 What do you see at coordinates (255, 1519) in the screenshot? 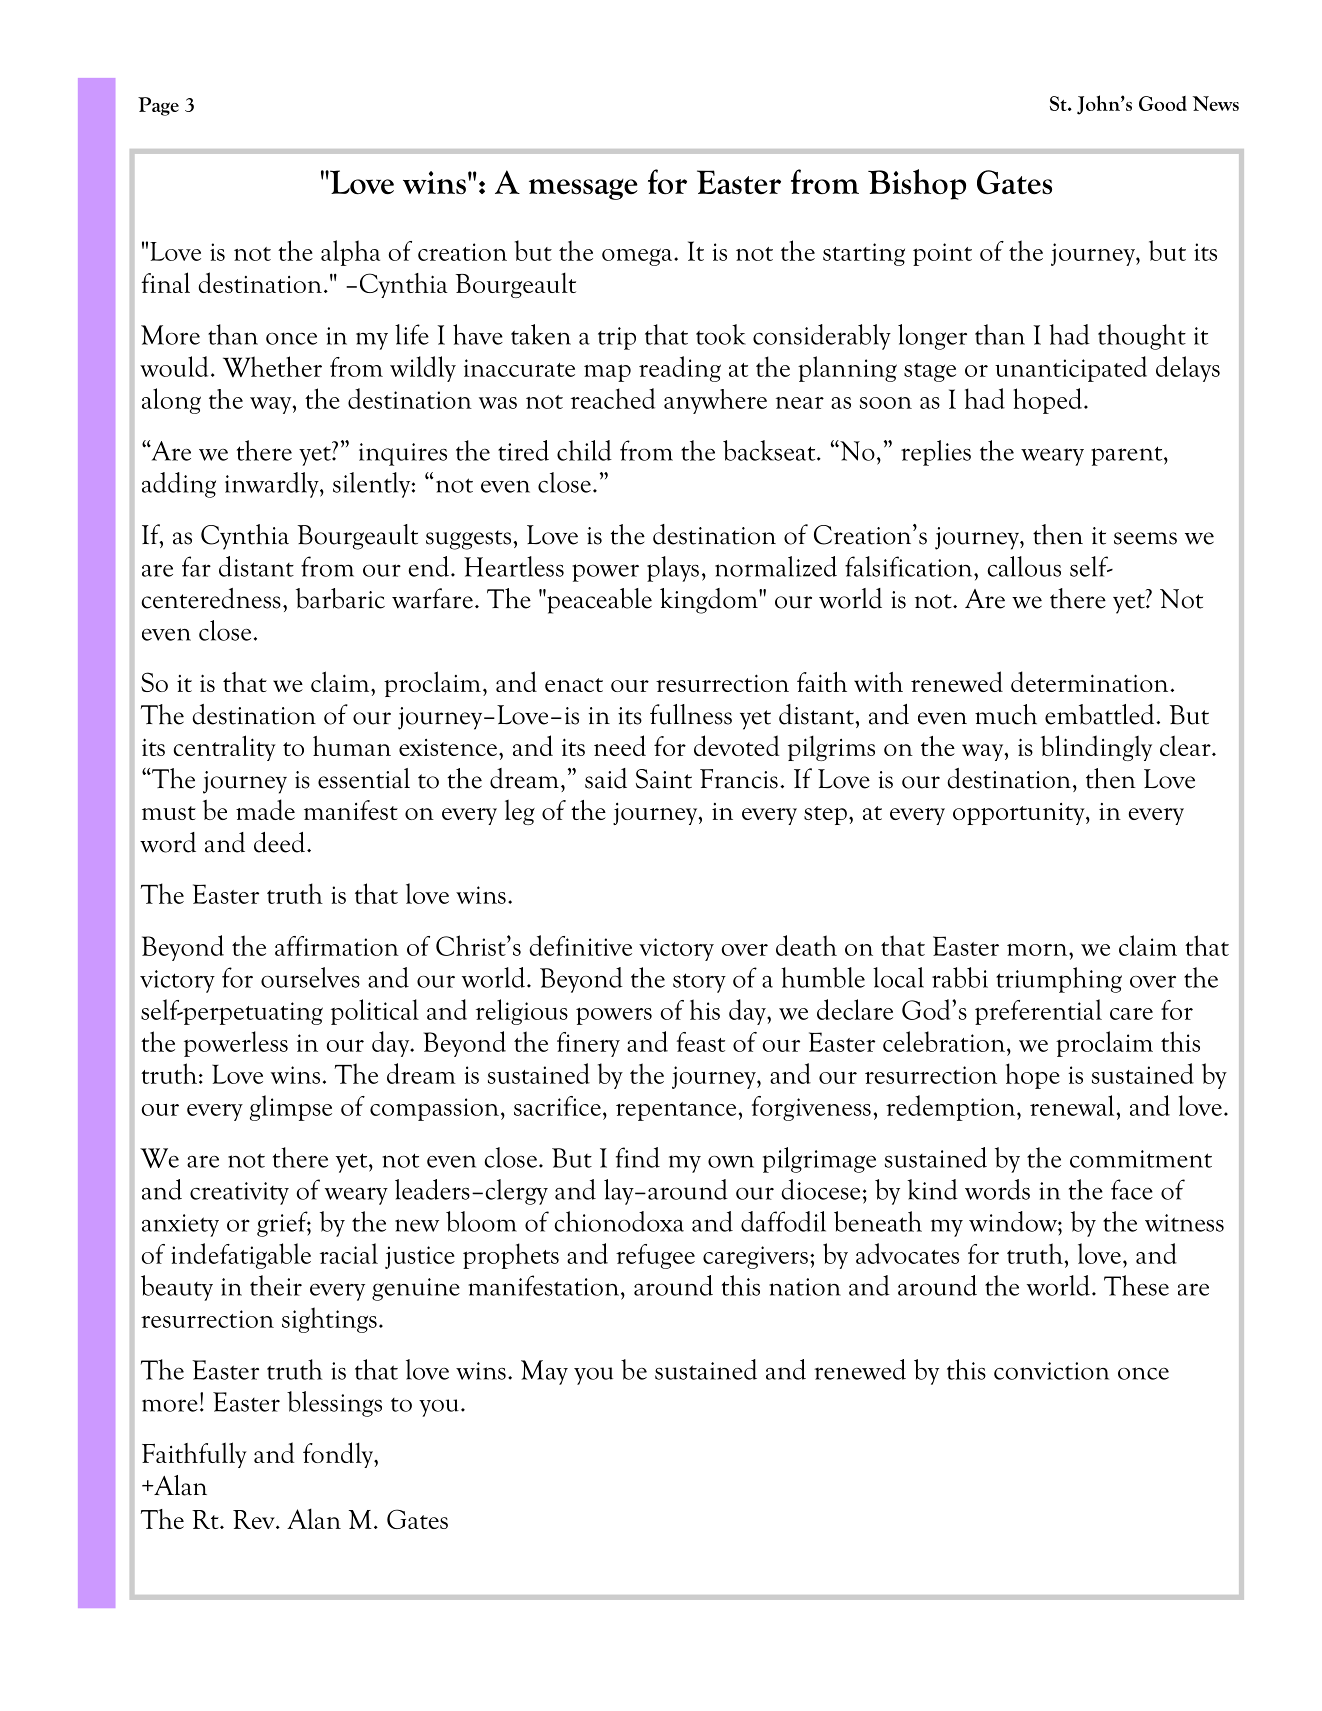
I see `Rev` at bounding box center [255, 1519].
